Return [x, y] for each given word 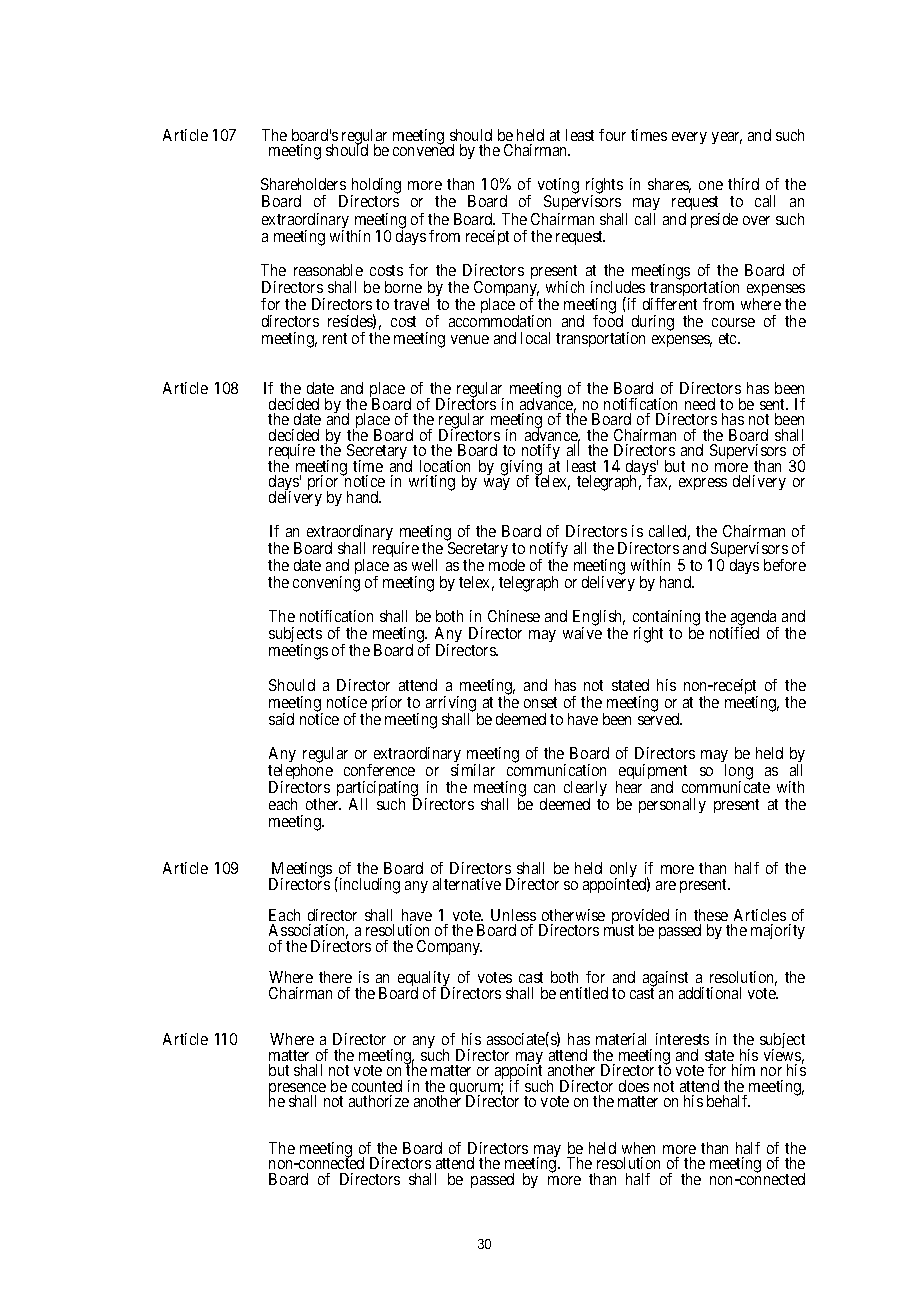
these [711, 915]
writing [432, 483]
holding [376, 187]
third [743, 184]
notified [734, 633]
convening [326, 584]
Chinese [514, 616]
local [535, 338]
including [368, 885]
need [700, 404]
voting [558, 187]
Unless [513, 915]
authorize [379, 1101]
